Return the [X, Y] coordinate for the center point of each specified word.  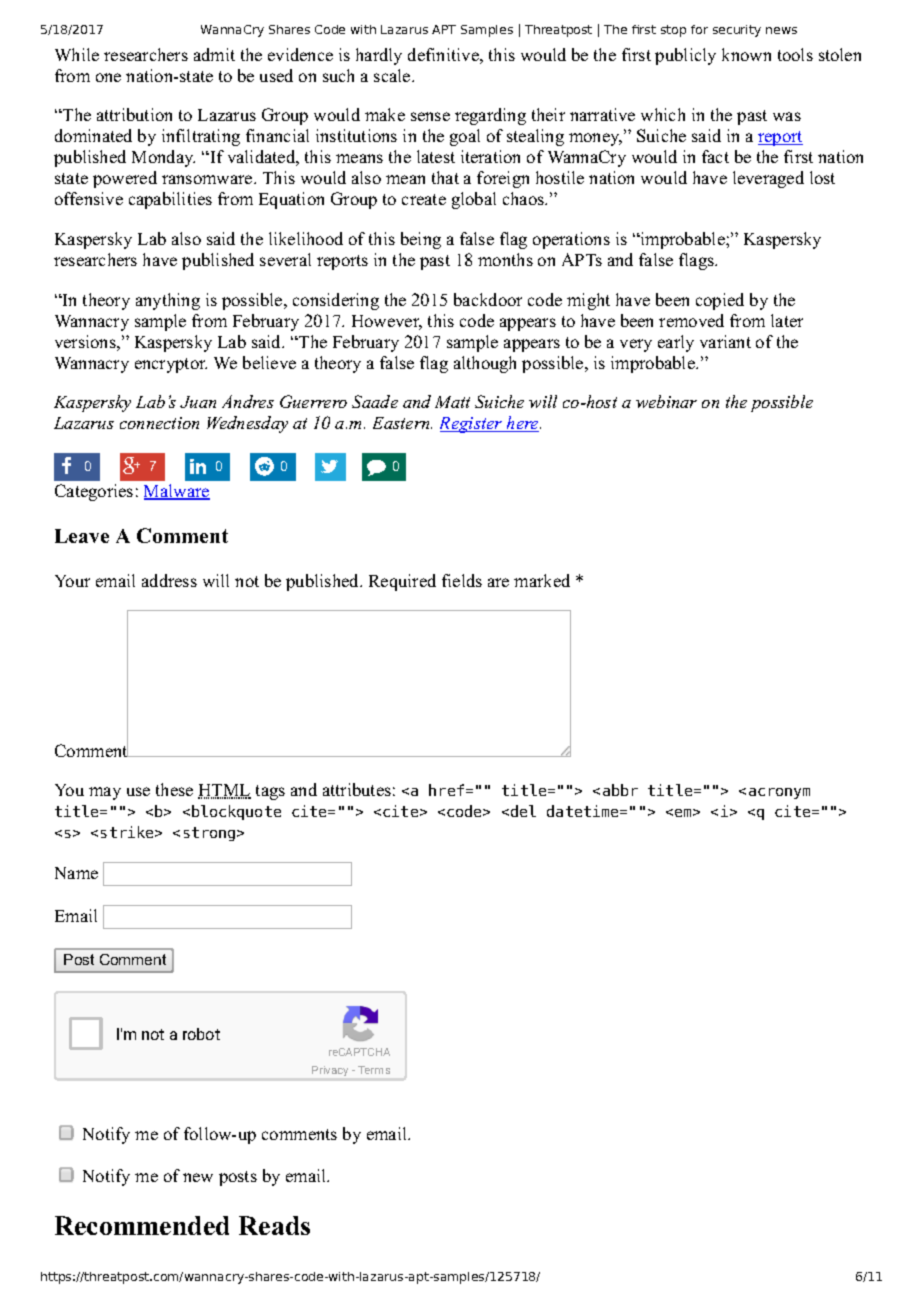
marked [542, 580]
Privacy [330, 1071]
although [485, 364]
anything [168, 301]
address [169, 580]
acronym [779, 793]
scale [393, 75]
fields [462, 580]
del [523, 811]
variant [725, 341]
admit [214, 54]
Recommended [142, 1225]
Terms [374, 1070]
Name [76, 873]
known [746, 54]
